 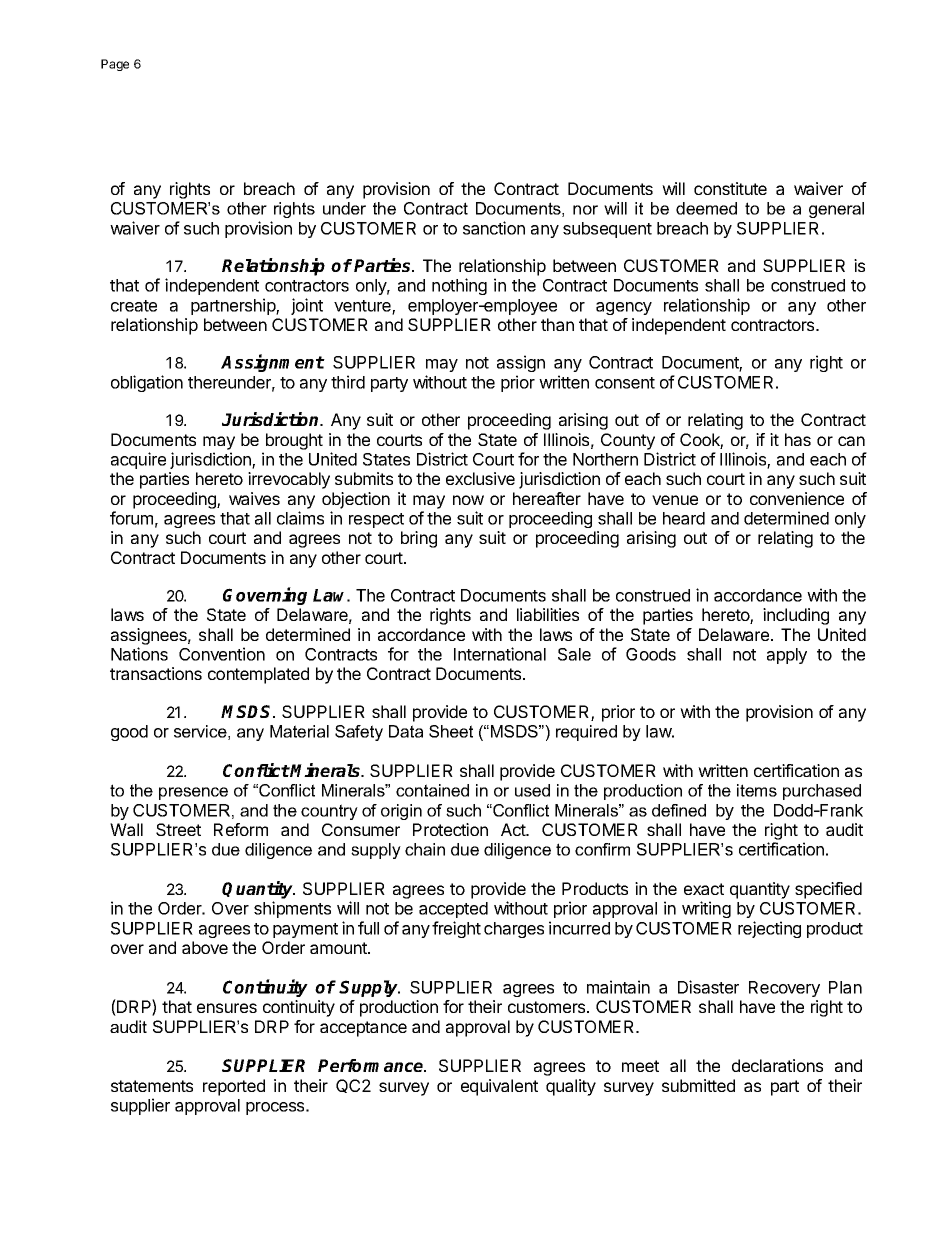 I want to click on bring, so click(x=419, y=539).
